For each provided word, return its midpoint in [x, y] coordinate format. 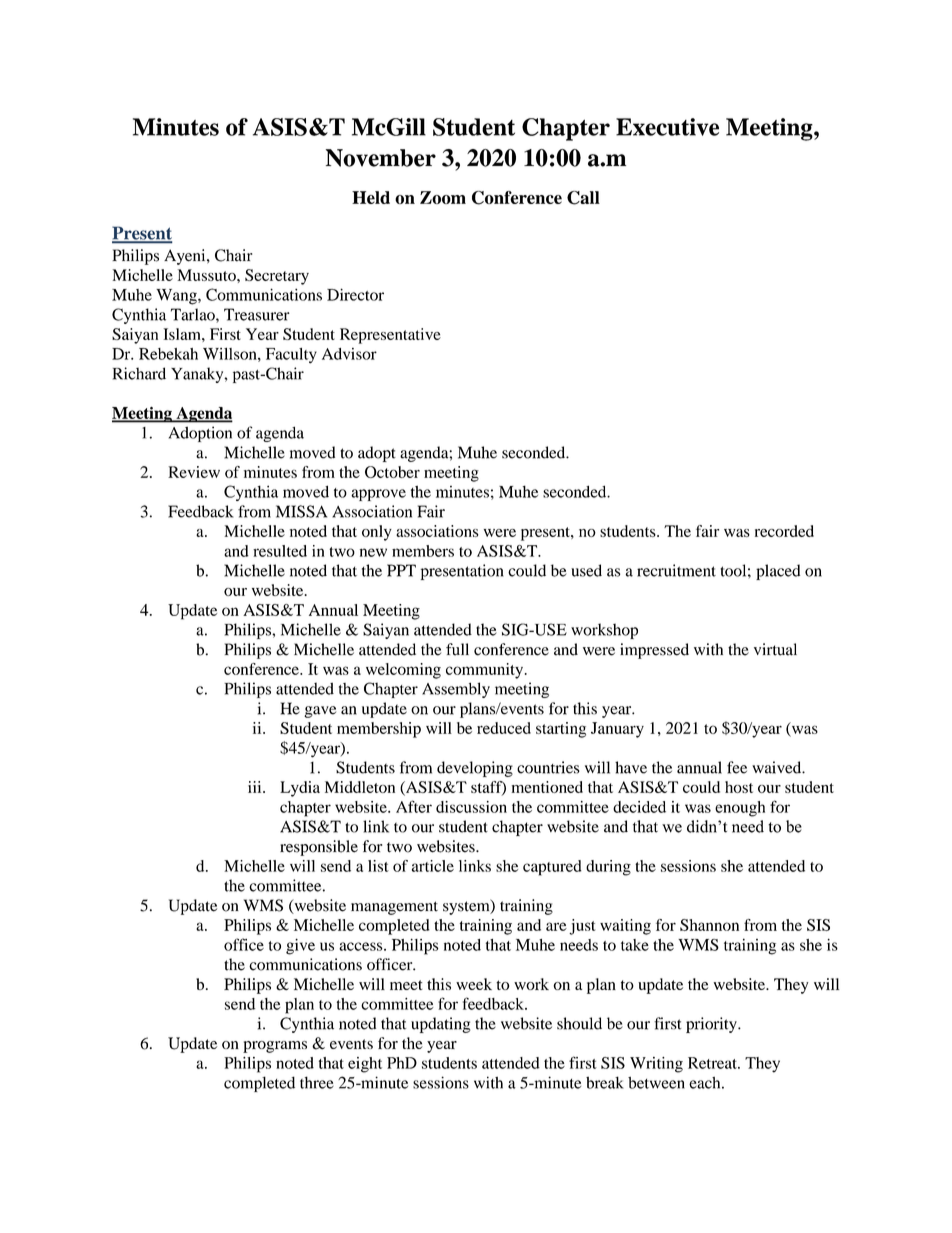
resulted [280, 551]
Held [371, 197]
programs [275, 1047]
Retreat [713, 1063]
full [457, 649]
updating [440, 1025]
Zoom [443, 197]
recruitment [676, 570]
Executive [667, 127]
